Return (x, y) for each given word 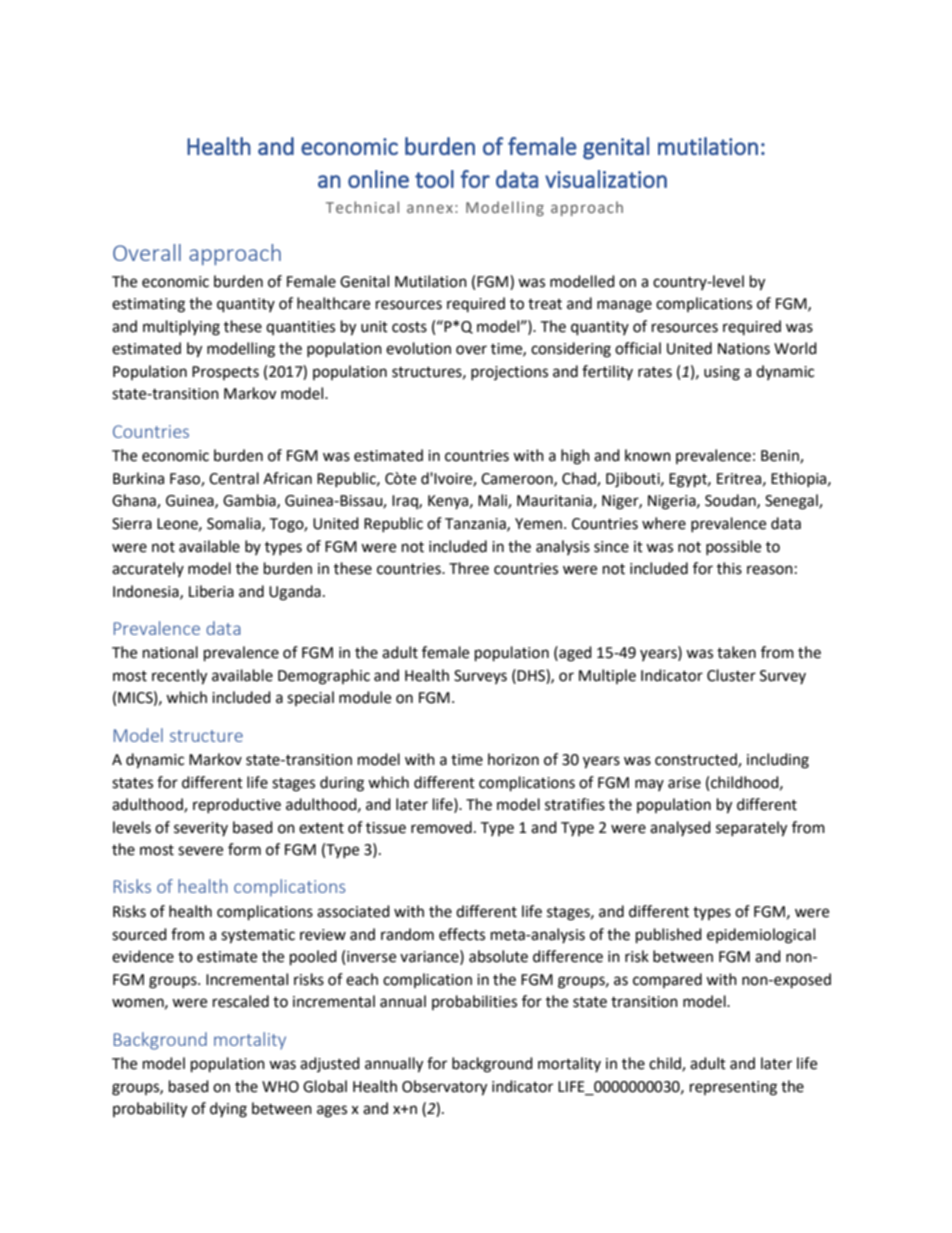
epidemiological (761, 936)
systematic (258, 936)
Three (469, 568)
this (729, 568)
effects (462, 934)
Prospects (225, 373)
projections (509, 373)
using (722, 373)
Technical (362, 207)
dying (228, 1110)
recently (179, 677)
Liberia (211, 591)
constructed (697, 760)
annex (430, 208)
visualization (606, 179)
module (365, 697)
